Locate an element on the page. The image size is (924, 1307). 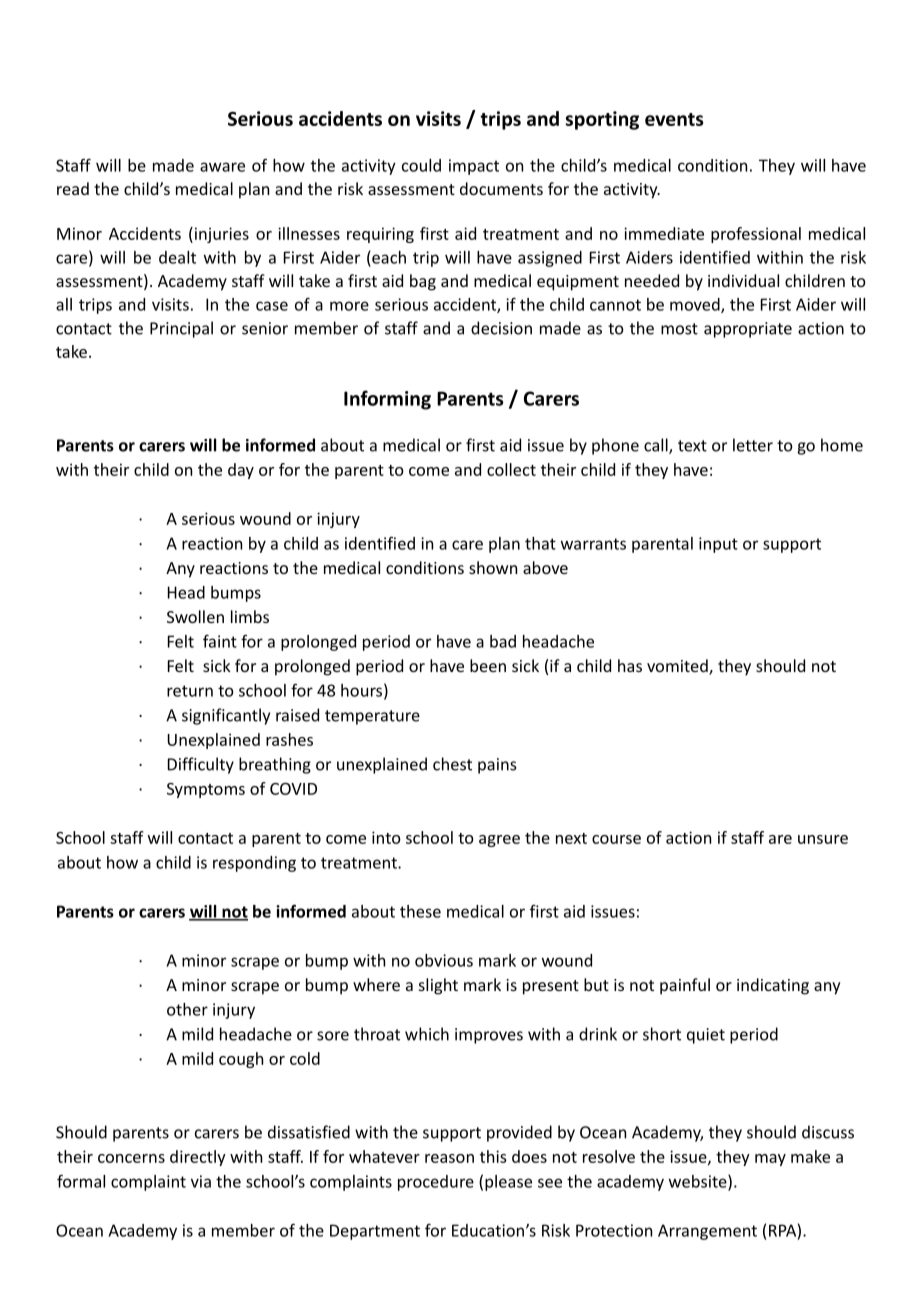
vomited is located at coordinates (678, 667).
